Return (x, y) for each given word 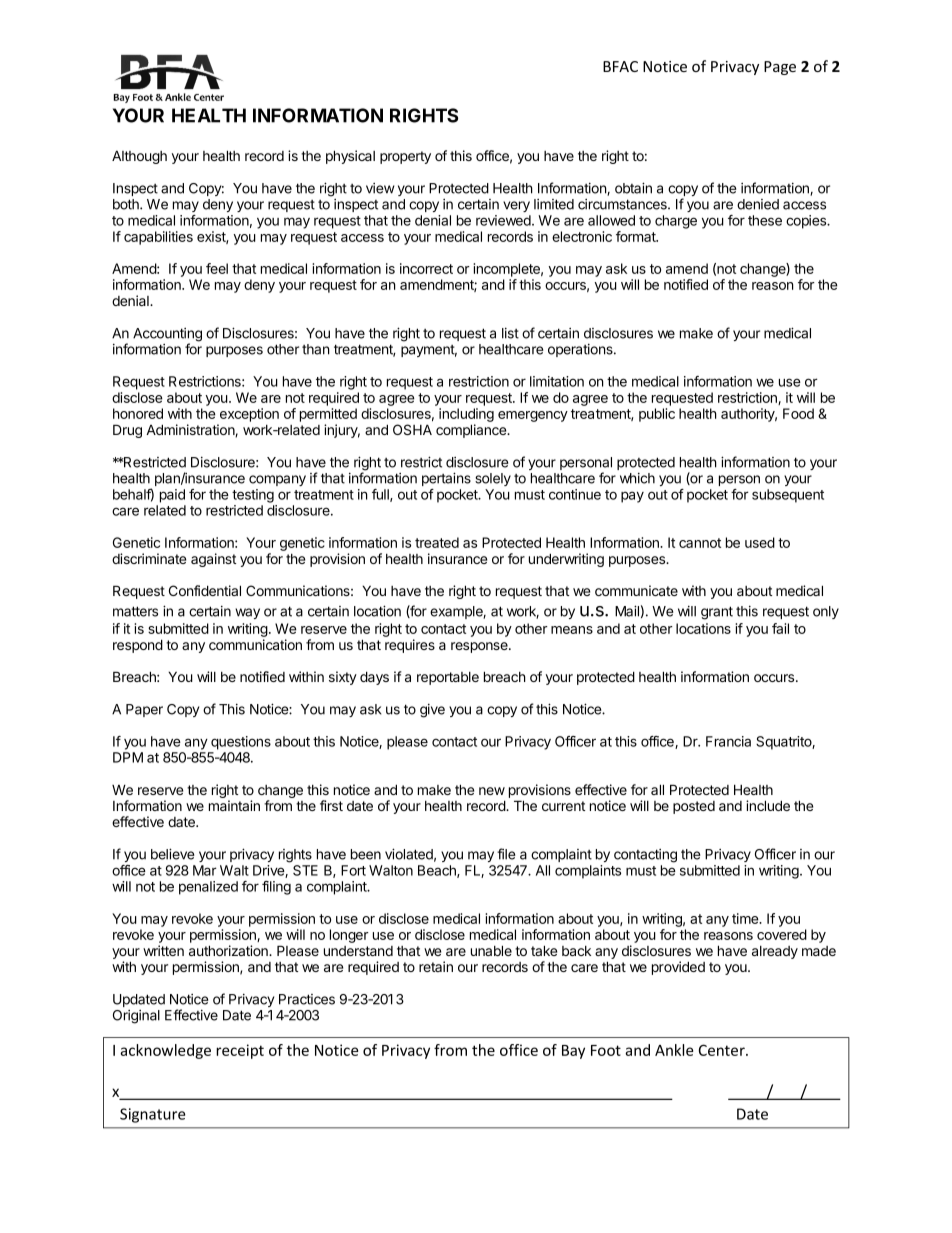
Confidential (205, 590)
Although (139, 157)
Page (780, 68)
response (480, 647)
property (405, 157)
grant (717, 613)
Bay (573, 1052)
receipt (240, 1051)
